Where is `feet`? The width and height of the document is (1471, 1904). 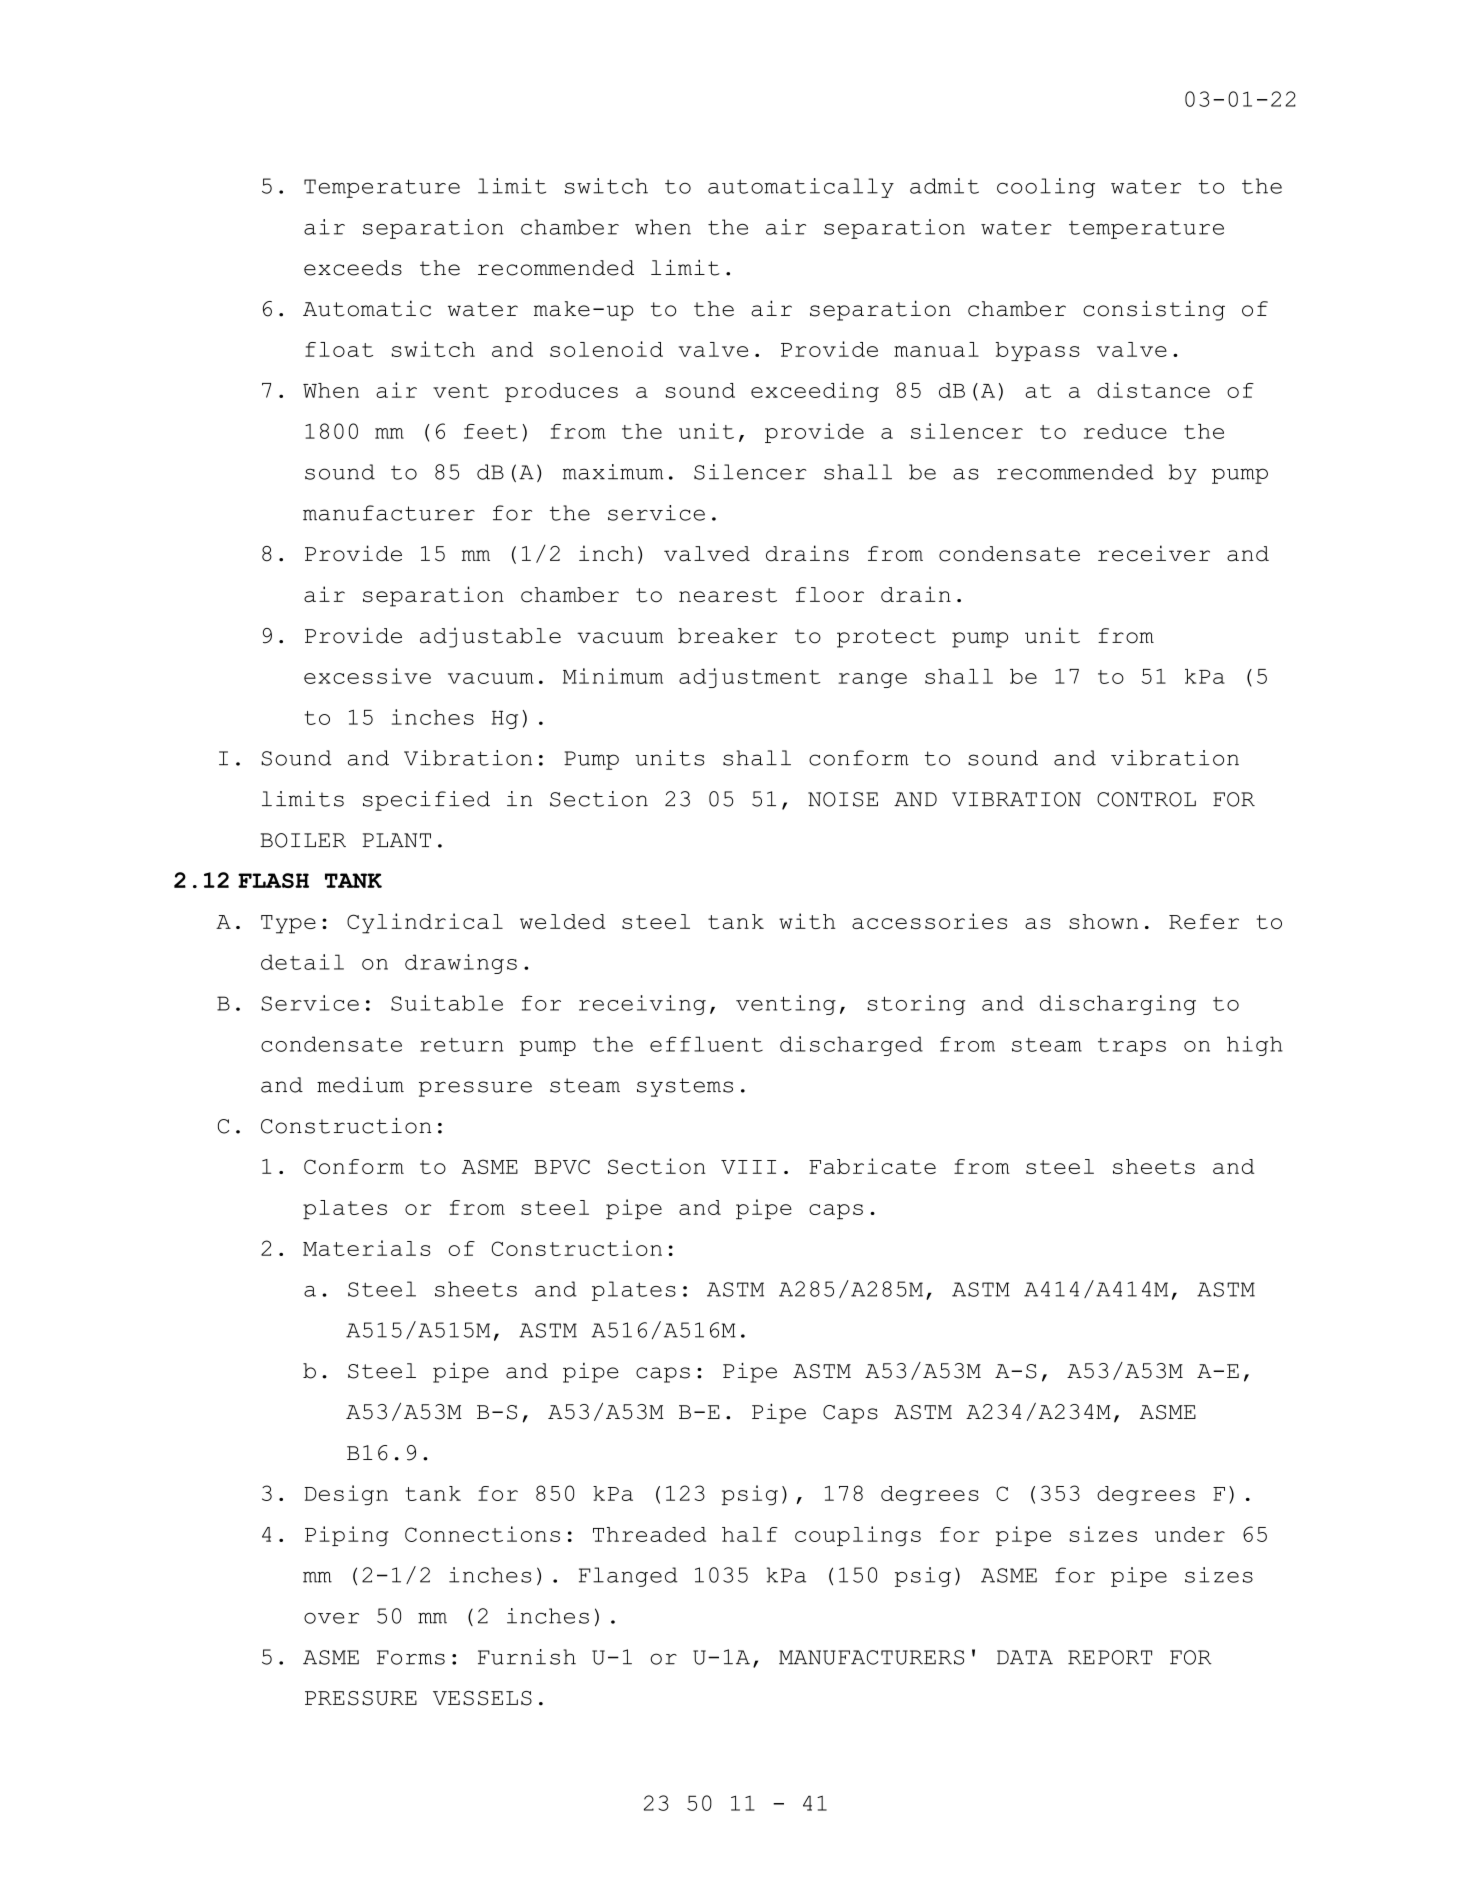 feet is located at coordinates (491, 431).
